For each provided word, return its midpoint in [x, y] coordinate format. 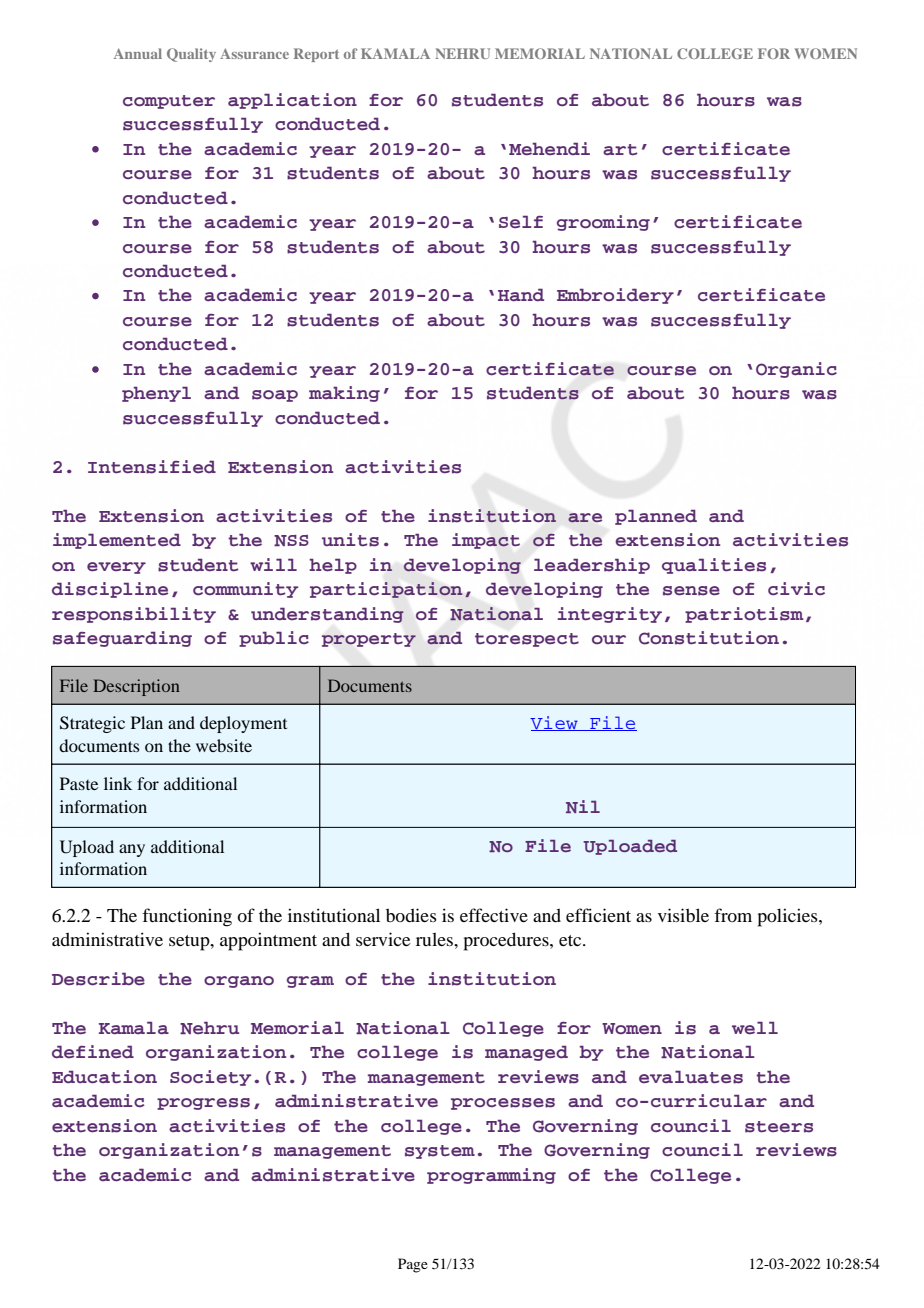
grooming [603, 223]
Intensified [152, 467]
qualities [714, 566]
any [132, 850]
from [733, 915]
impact [486, 541]
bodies [411, 915]
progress [203, 1104]
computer [169, 102]
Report [316, 55]
